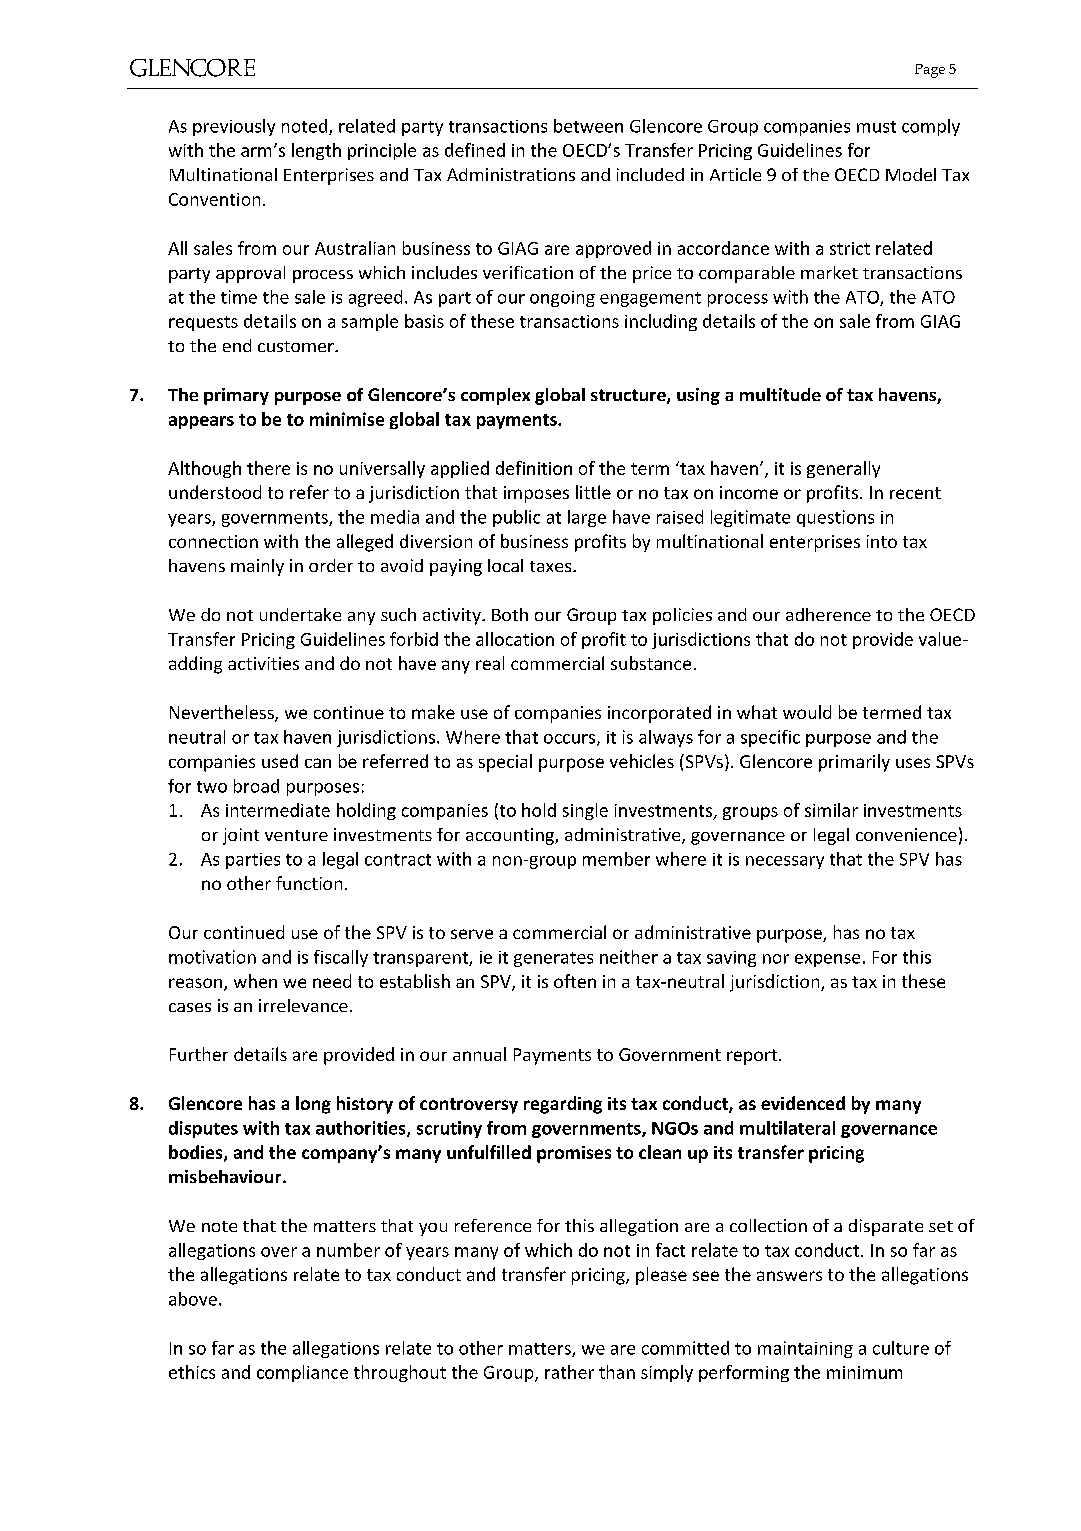 The height and width of the screenshot is (1531, 1081). What do you see at coordinates (234, 127) in the screenshot?
I see `previously` at bounding box center [234, 127].
